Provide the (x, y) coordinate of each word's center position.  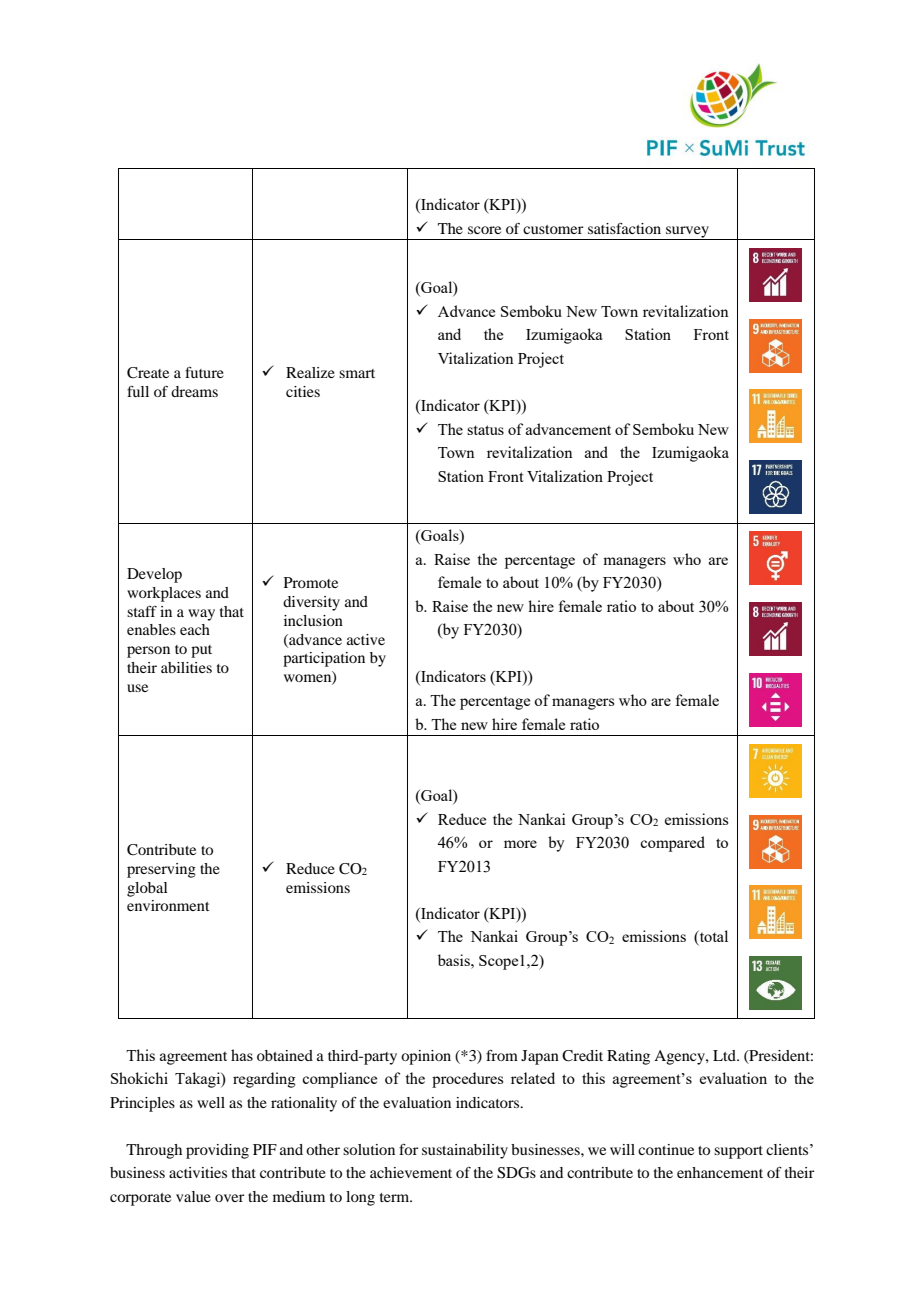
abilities (186, 667)
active (366, 639)
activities (198, 1172)
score (484, 230)
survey (687, 233)
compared (672, 844)
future (204, 372)
